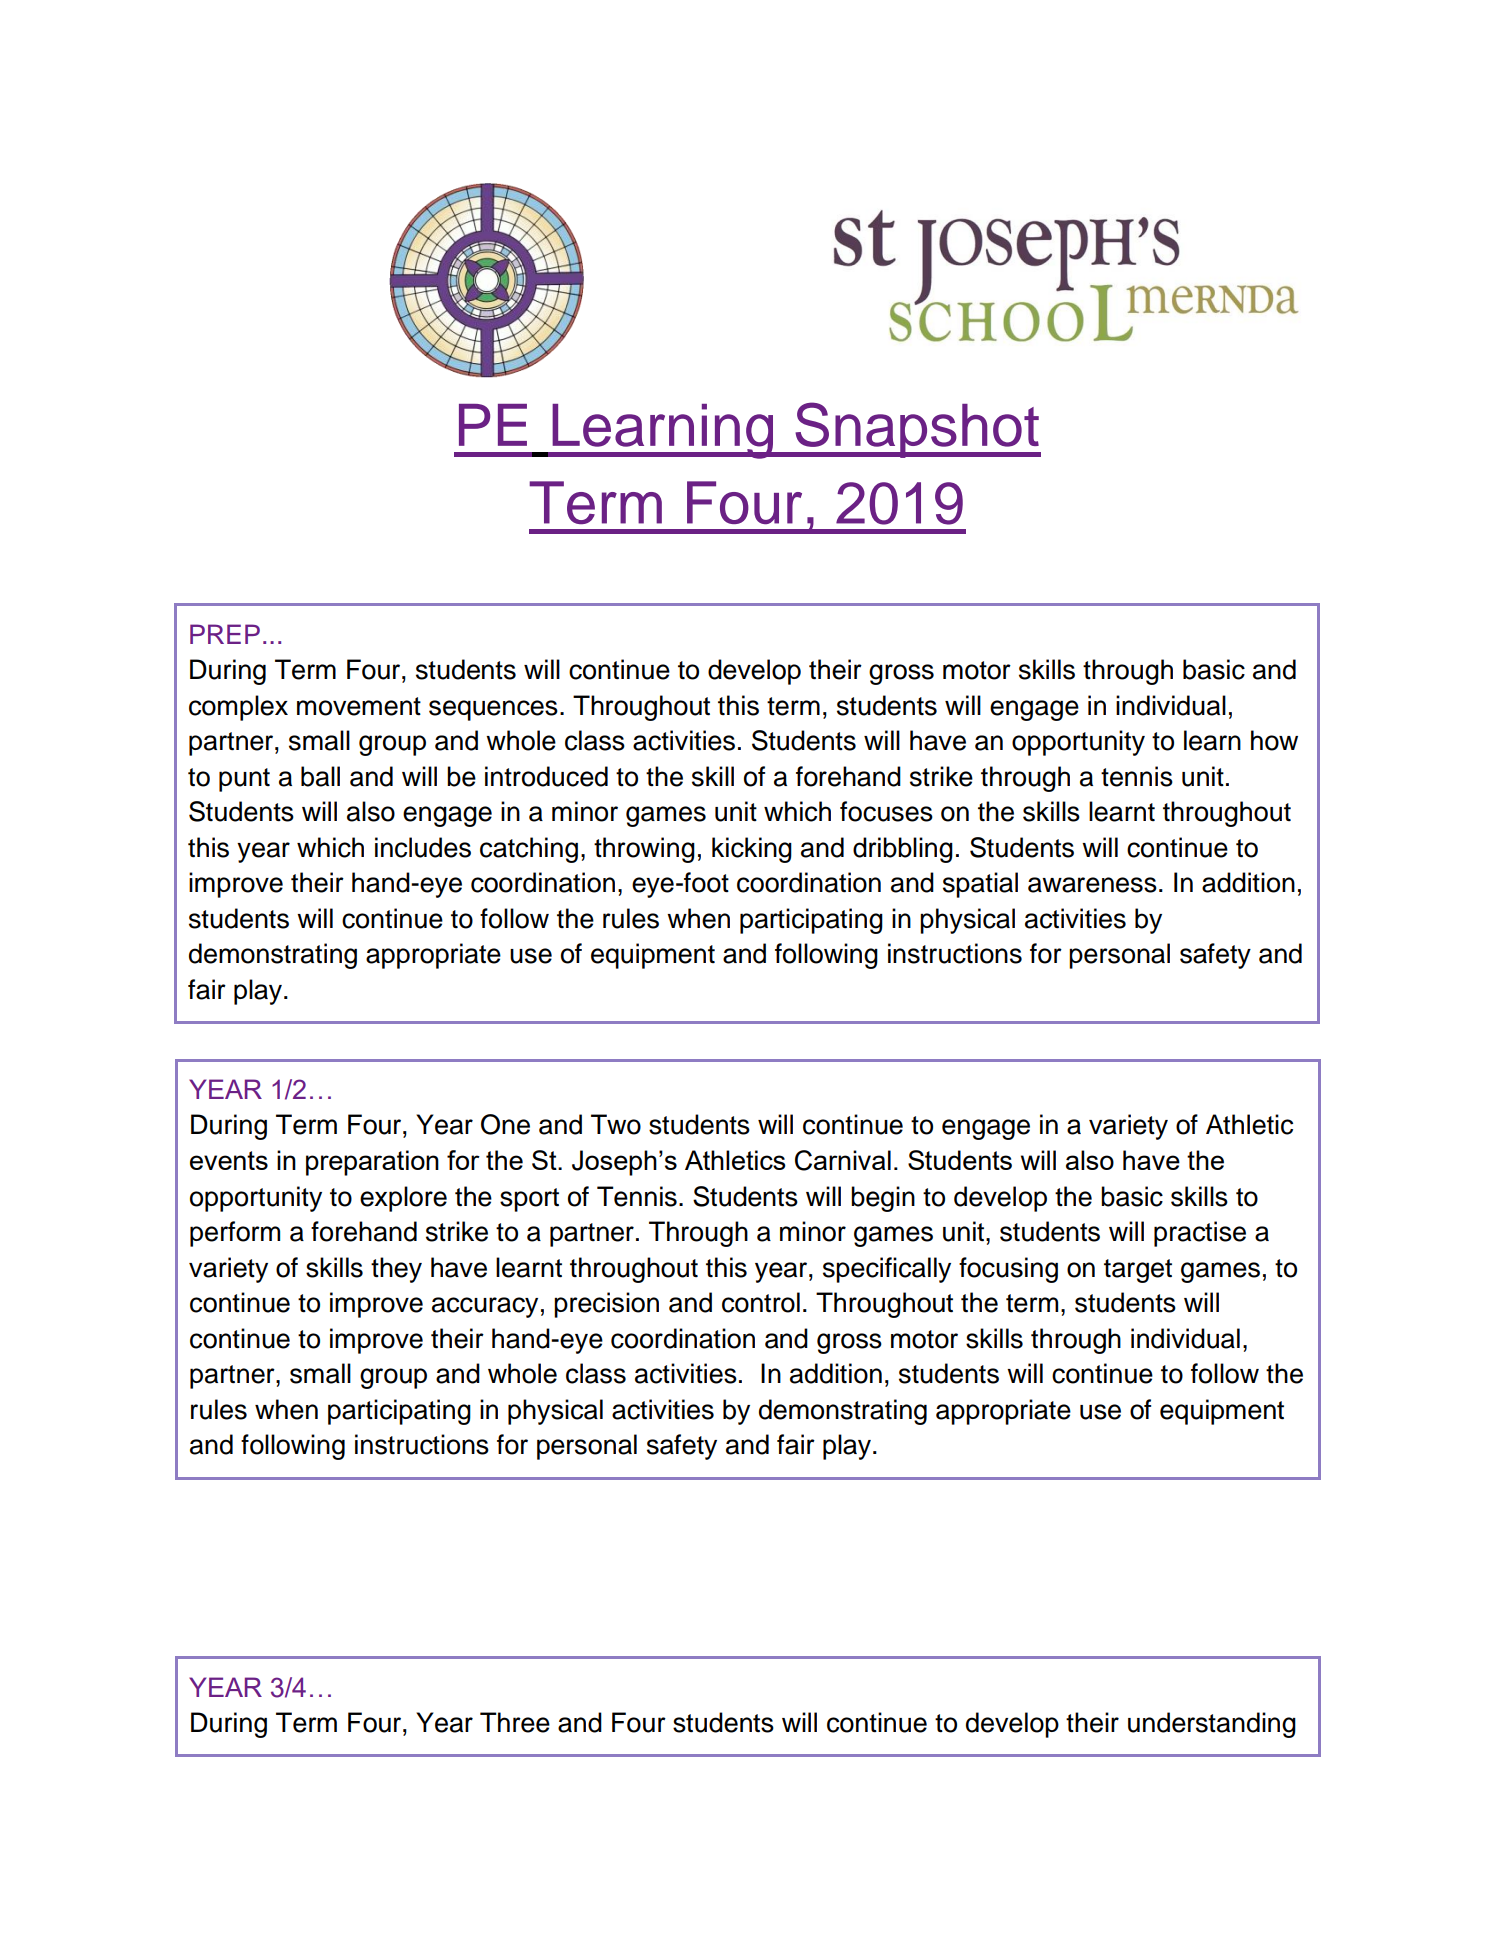 This screenshot has width=1494, height=1933. Describe the element at coordinates (1138, 1271) in the screenshot. I see `target` at that location.
